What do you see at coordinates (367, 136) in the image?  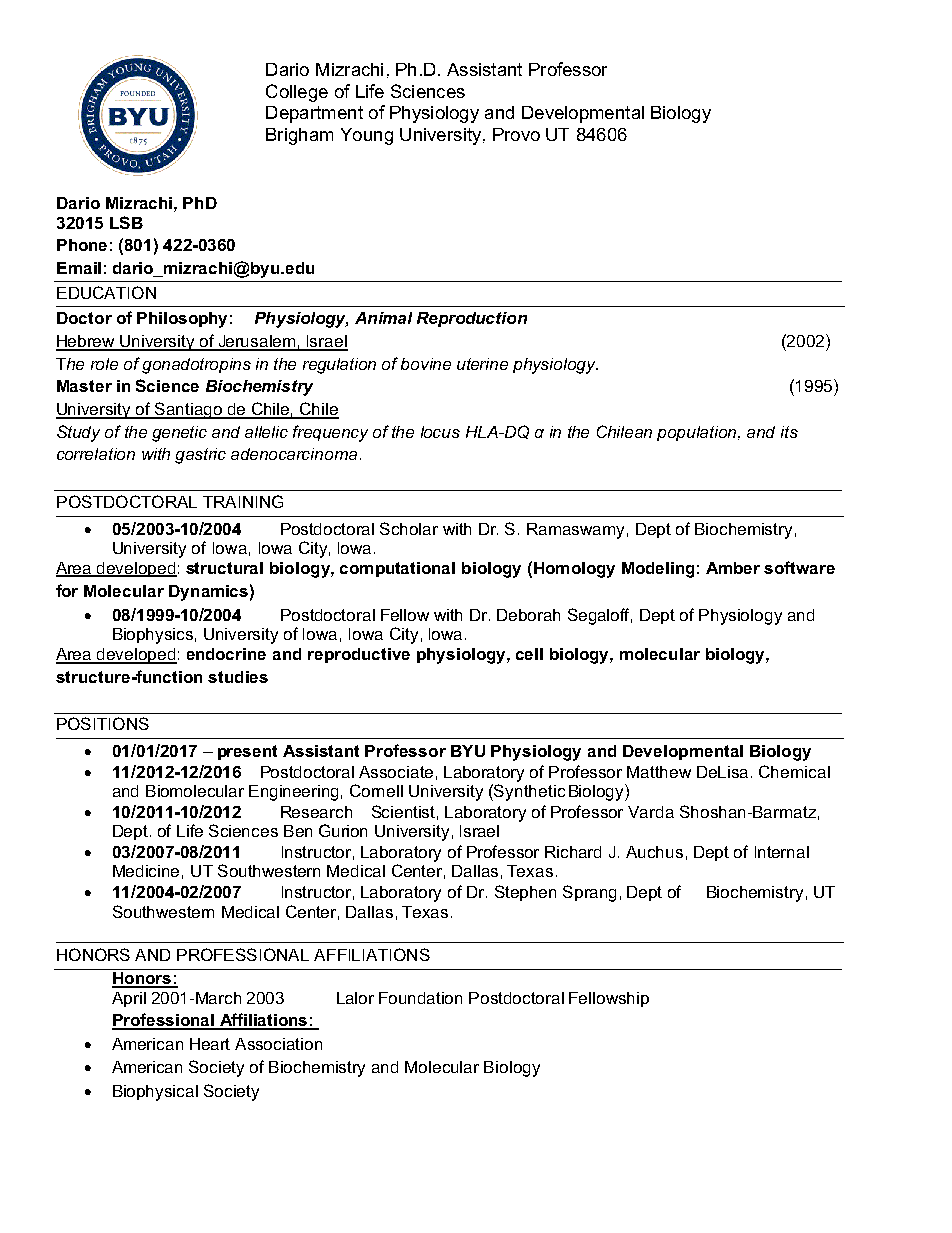 I see `Young` at bounding box center [367, 136].
